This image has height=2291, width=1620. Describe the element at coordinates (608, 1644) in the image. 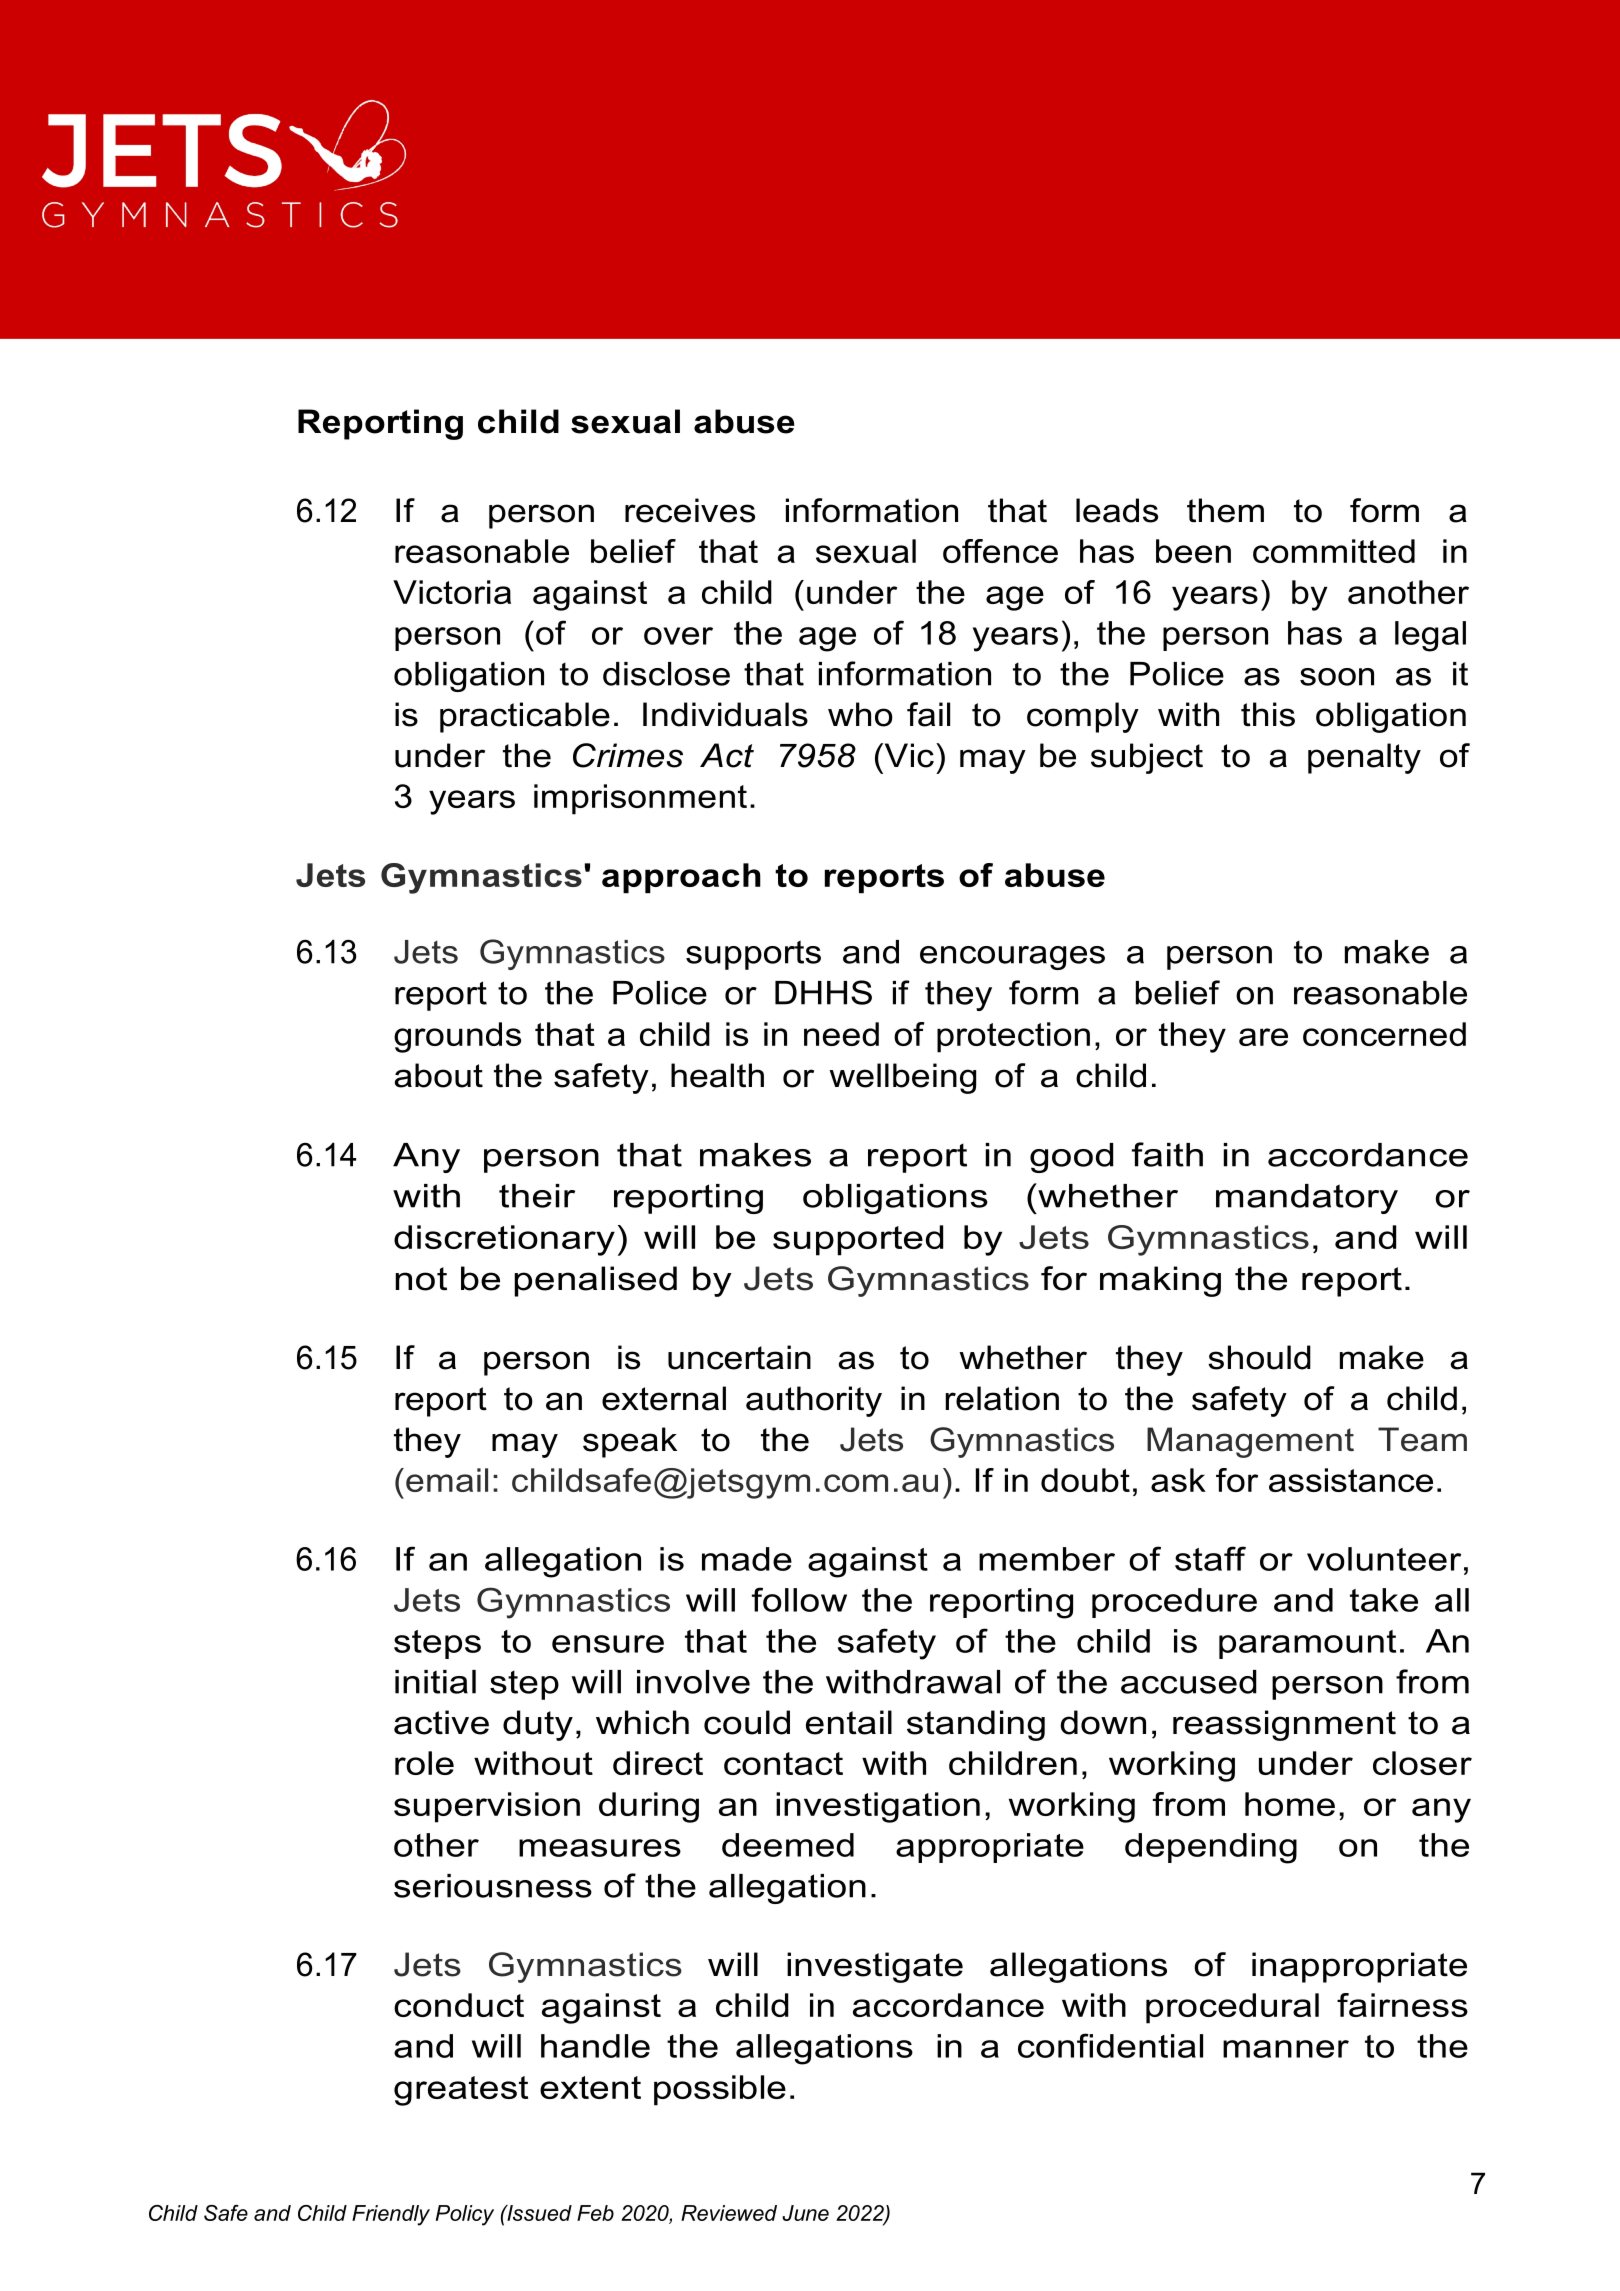

I see `ensure` at that location.
